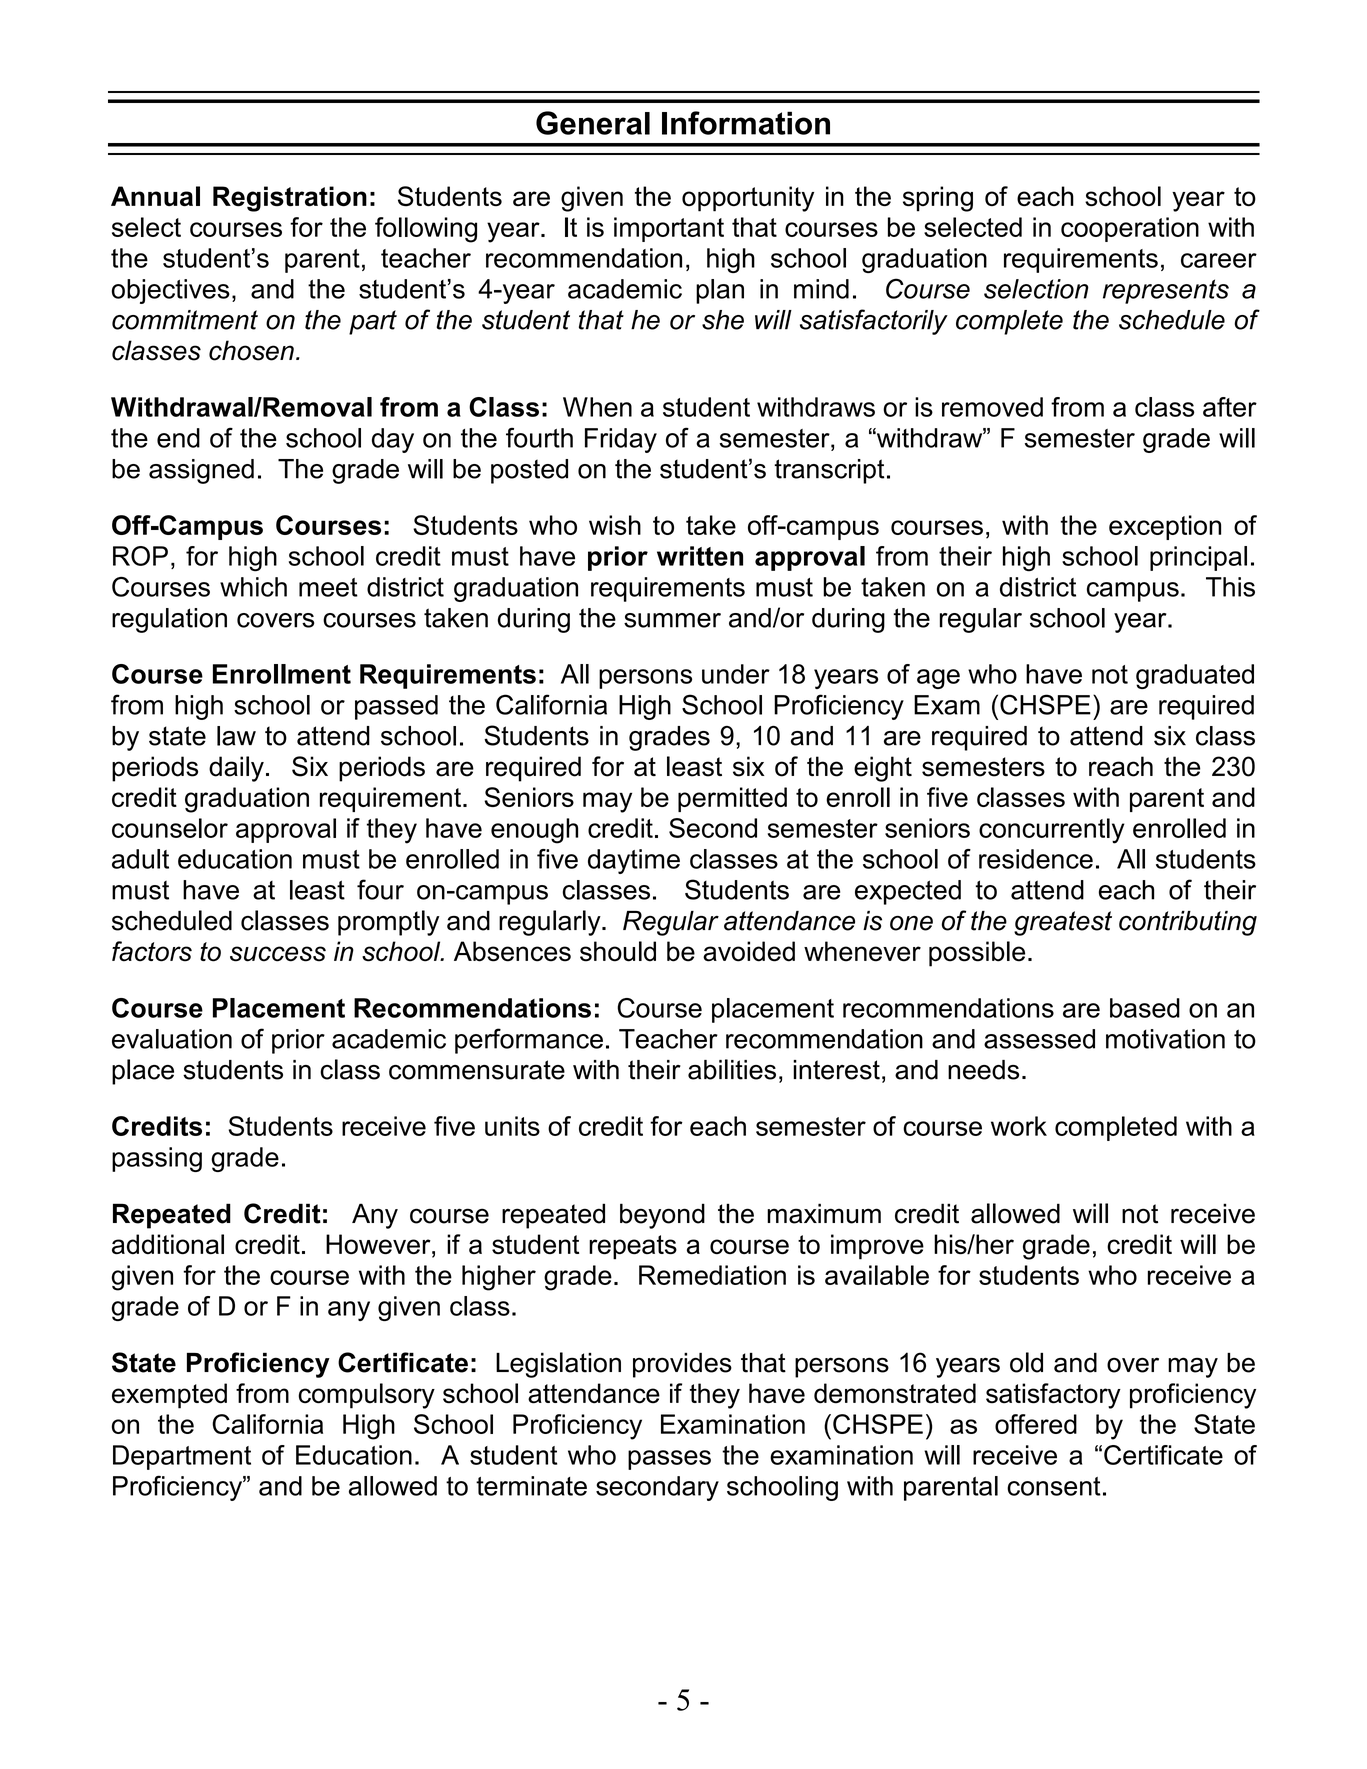 Image resolution: width=1367 pixels, height=1769 pixels. I want to click on opportunity, so click(748, 199).
